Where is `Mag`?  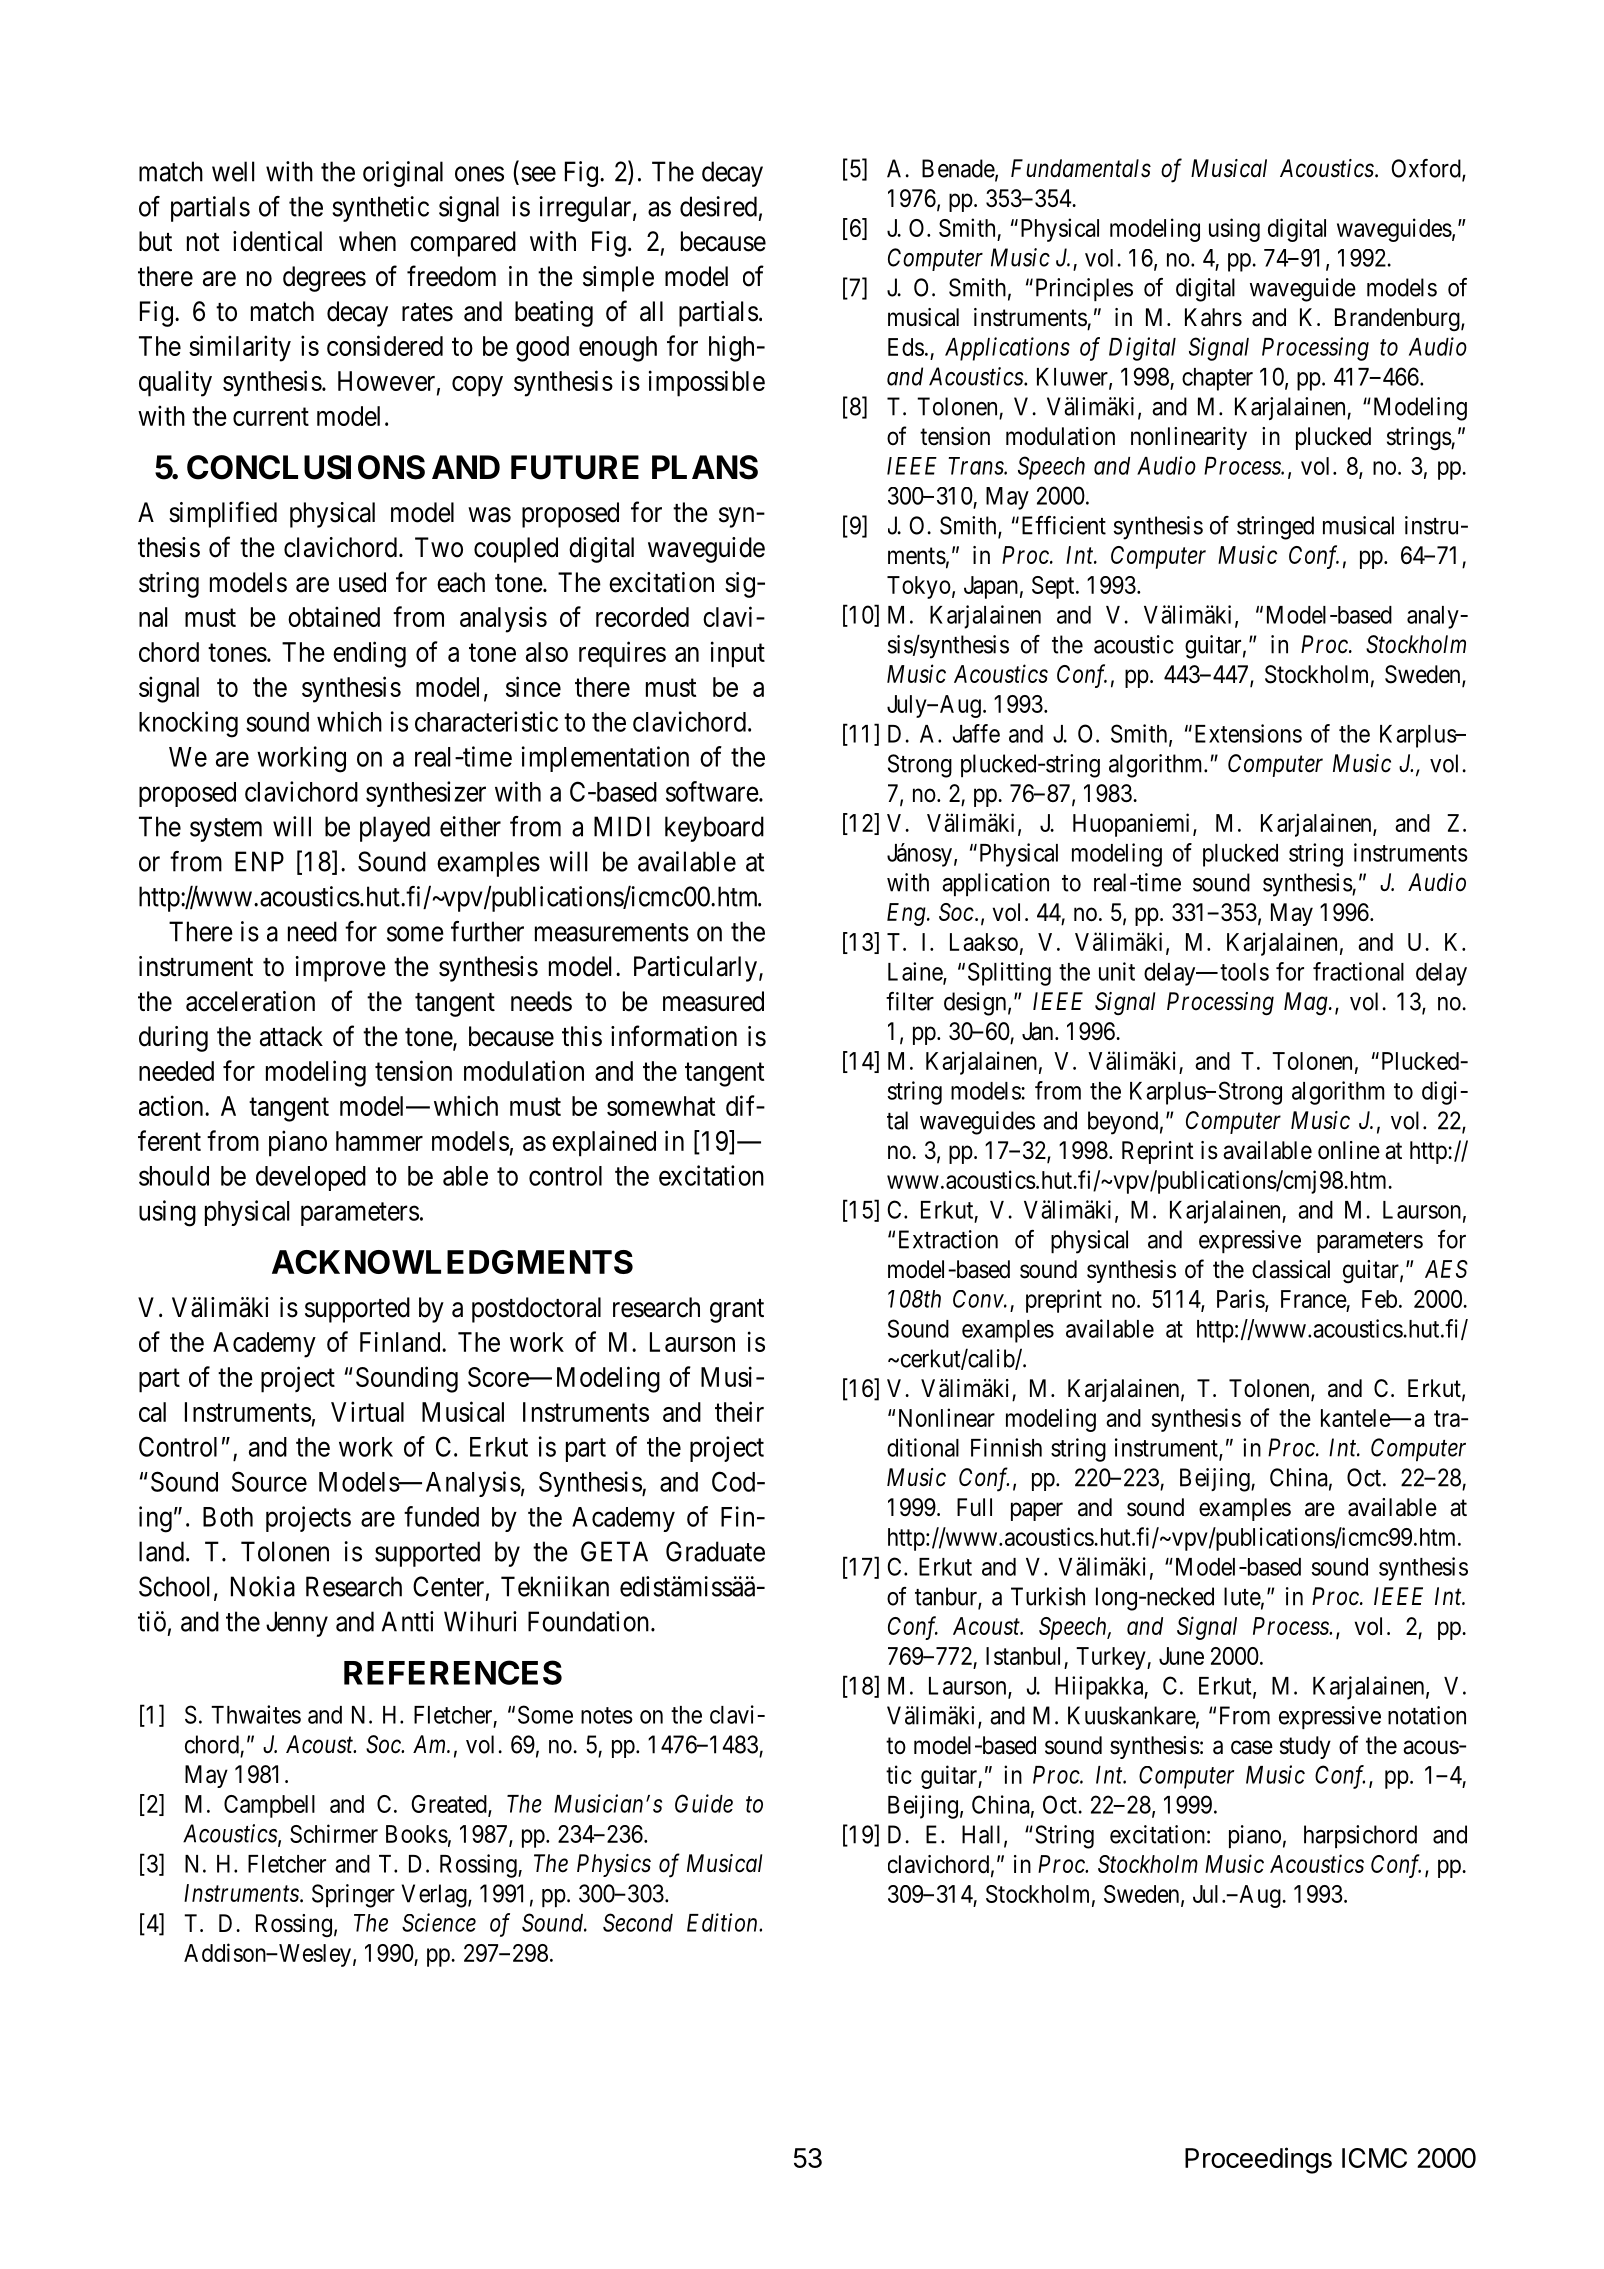 Mag is located at coordinates (1307, 1003).
